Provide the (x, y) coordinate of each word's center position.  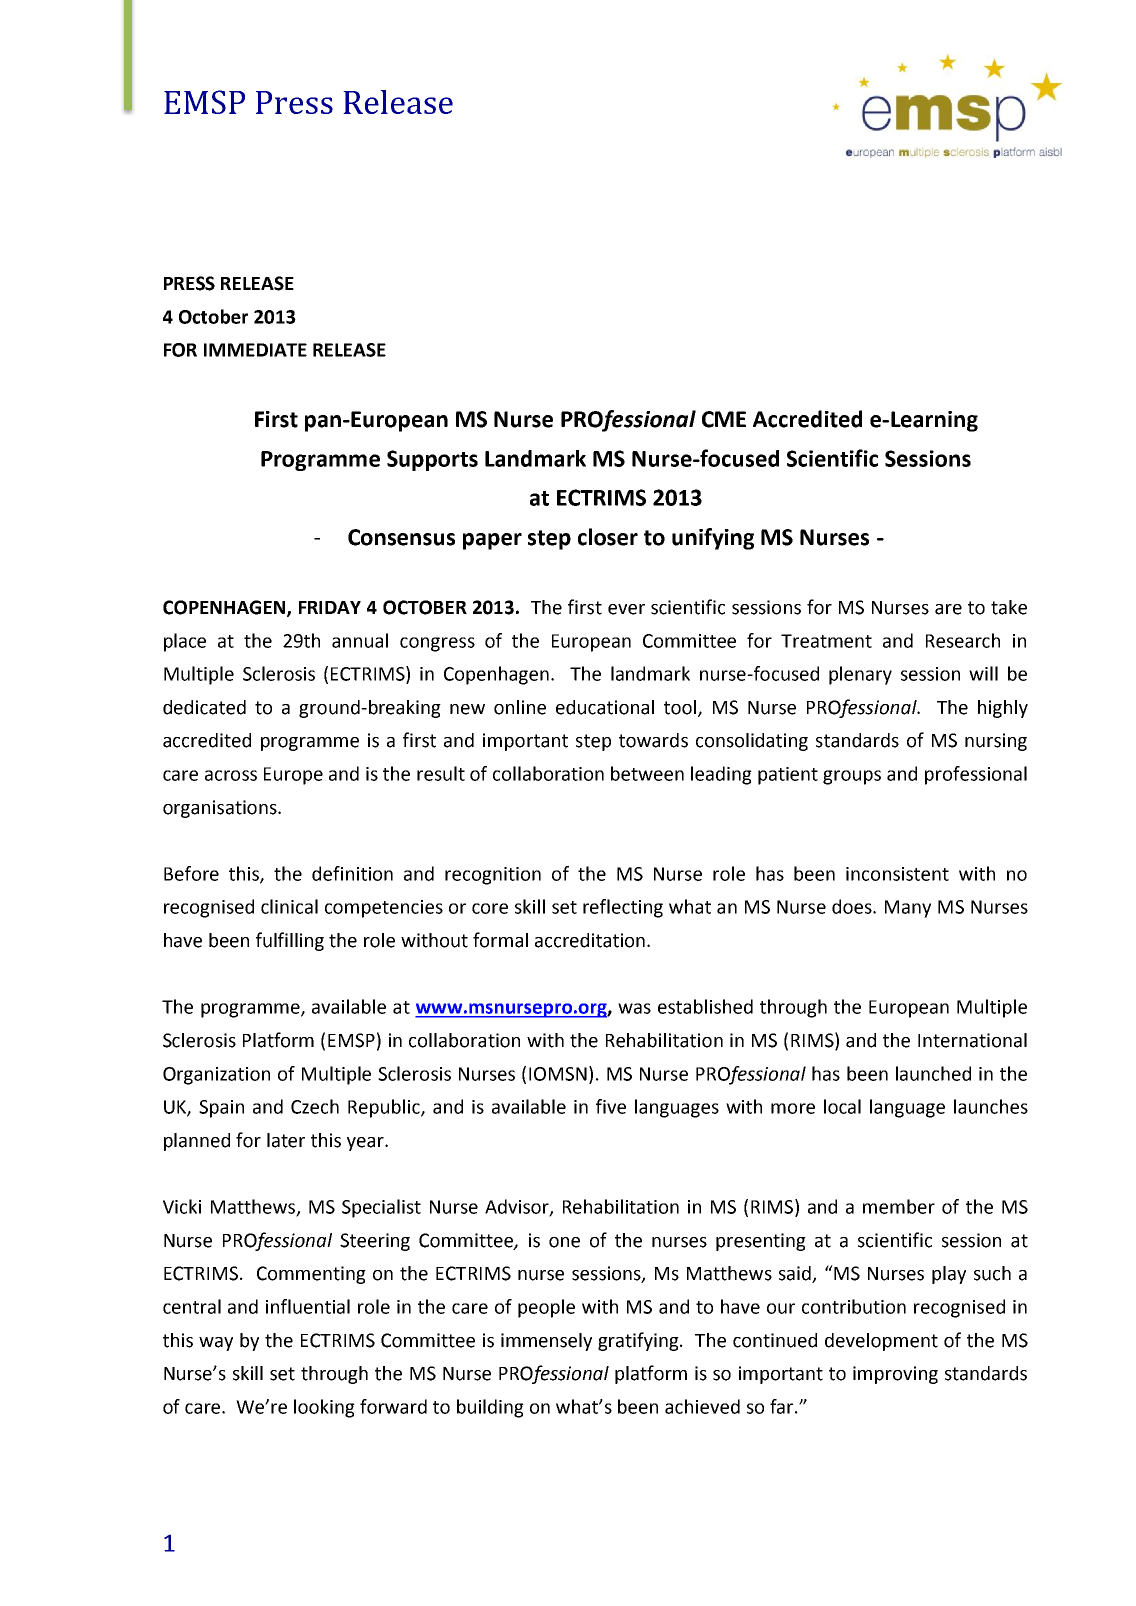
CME (724, 419)
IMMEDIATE (255, 350)
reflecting (623, 908)
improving (895, 1375)
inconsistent (897, 874)
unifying (713, 539)
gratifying (639, 1341)
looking (324, 1408)
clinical (289, 906)
